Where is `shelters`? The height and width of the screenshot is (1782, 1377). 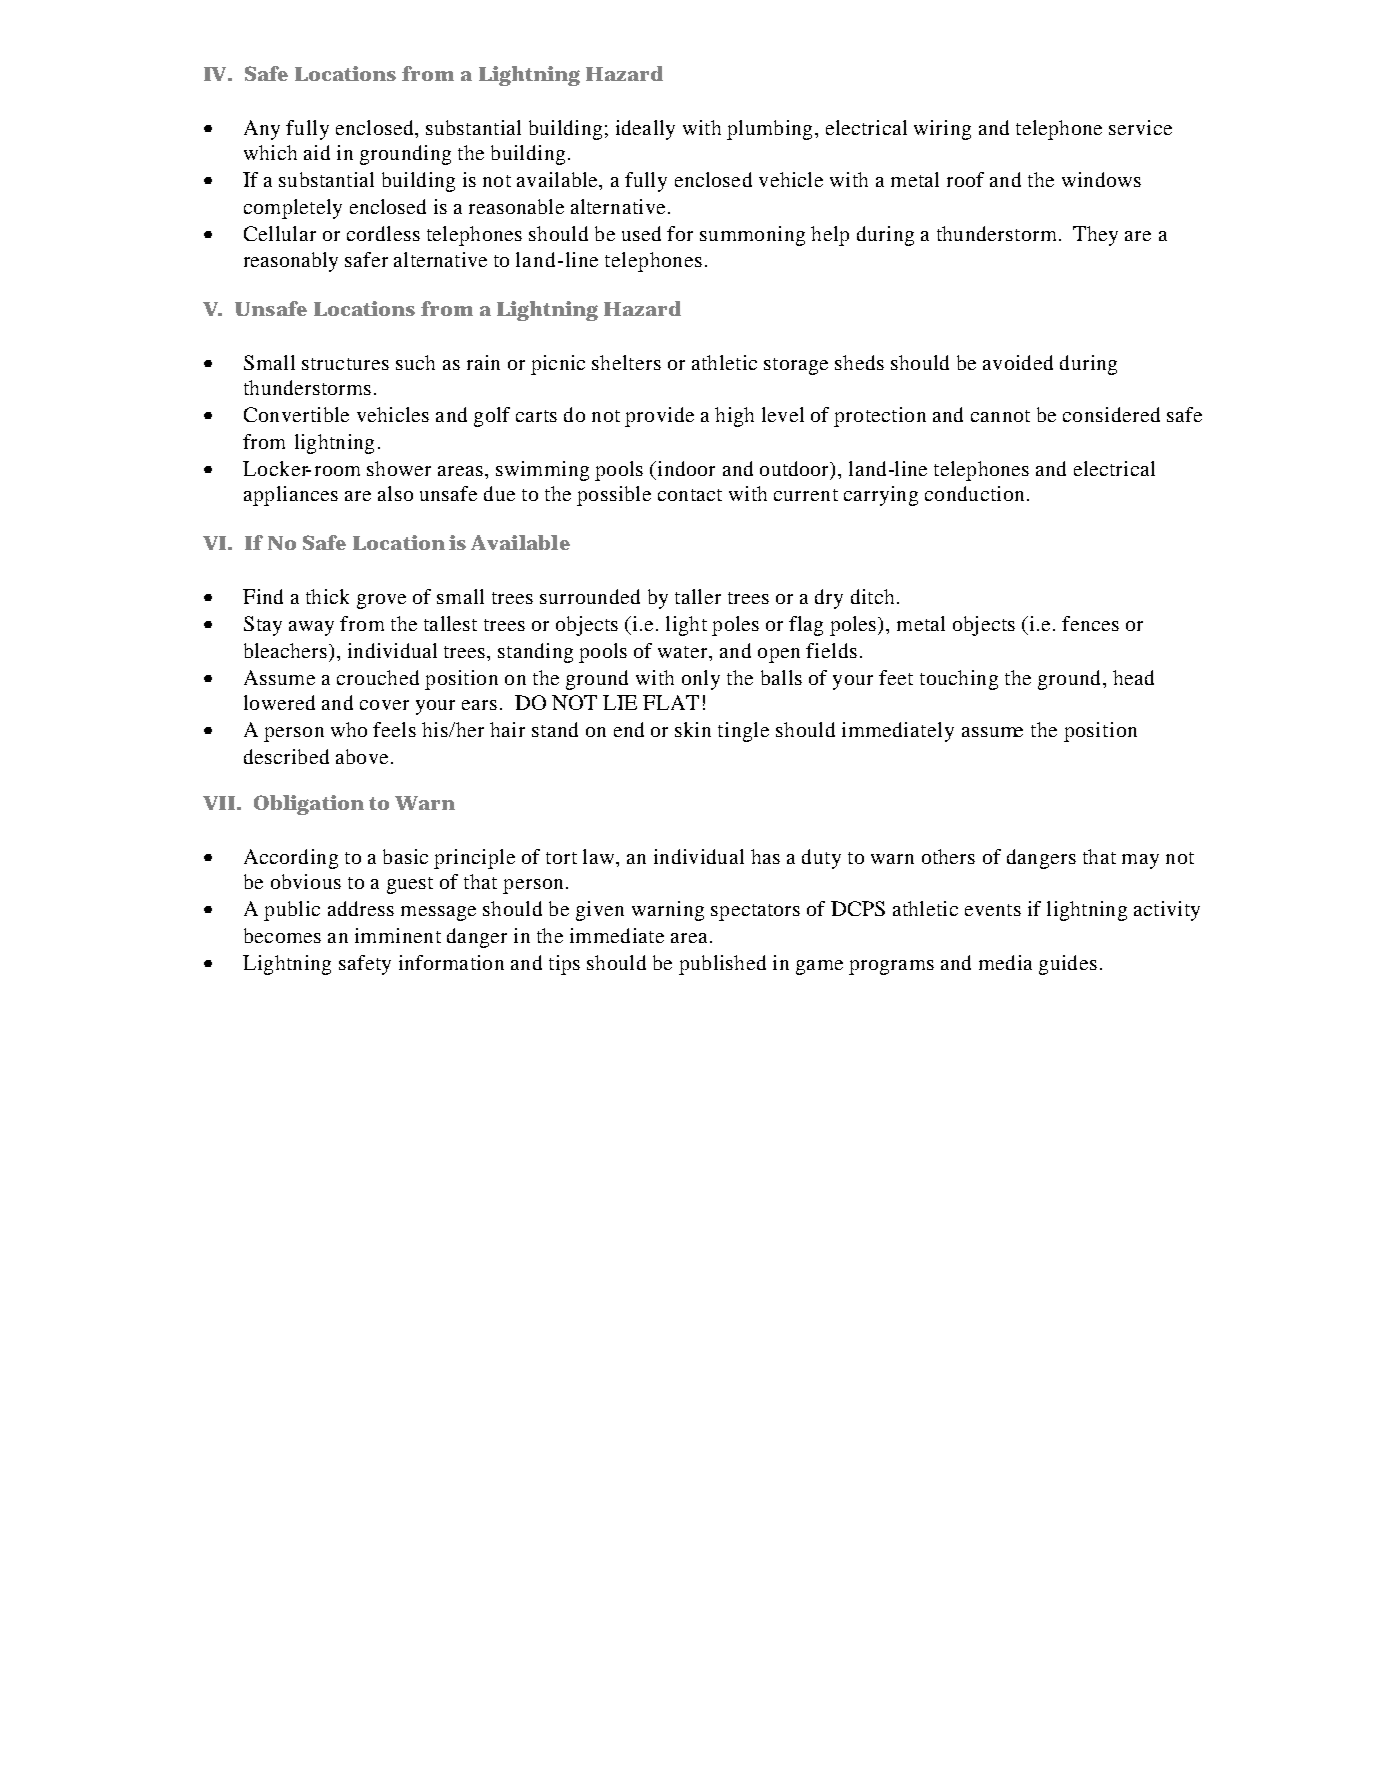
shelters is located at coordinates (626, 362).
